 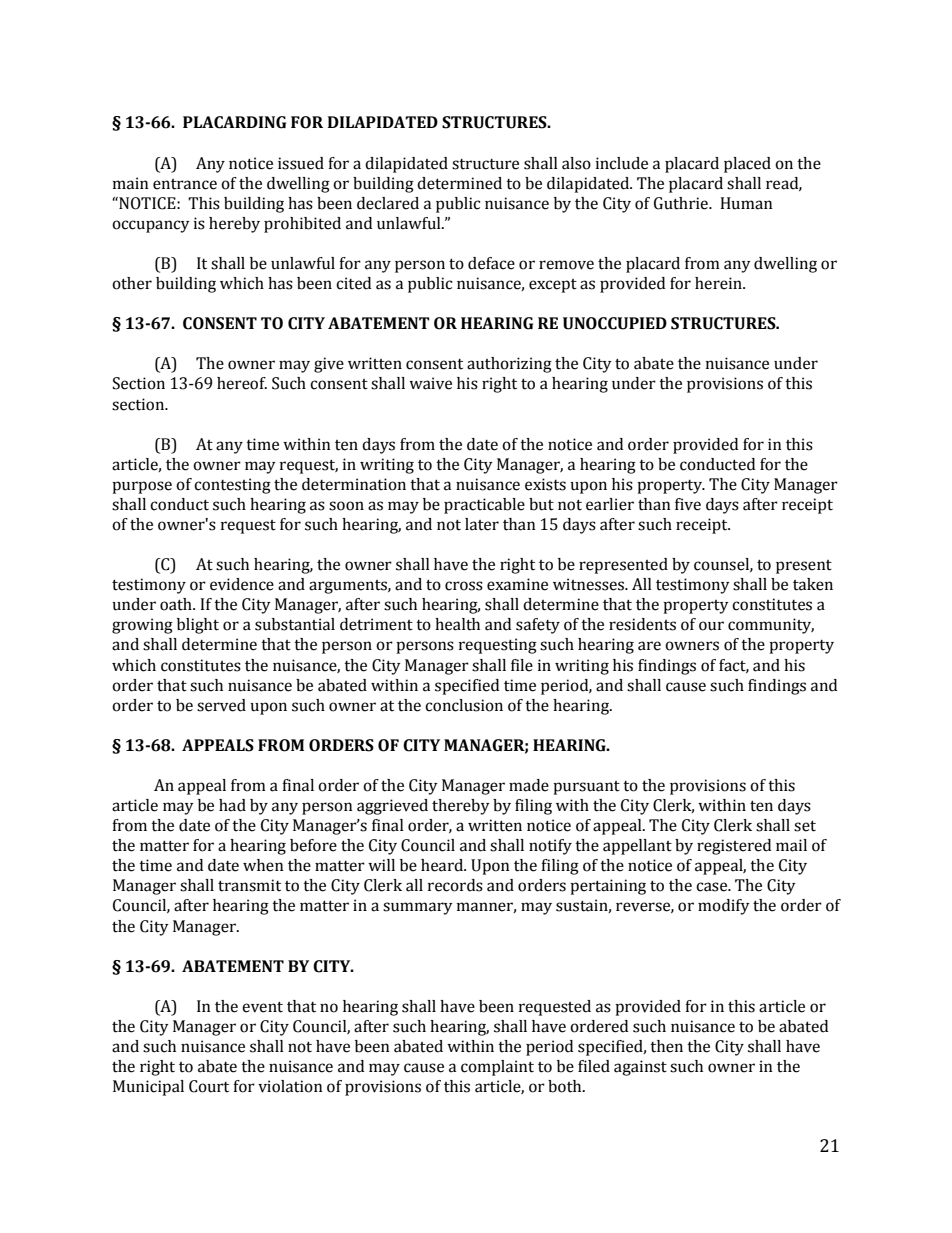 I want to click on complaint, so click(x=497, y=1068).
